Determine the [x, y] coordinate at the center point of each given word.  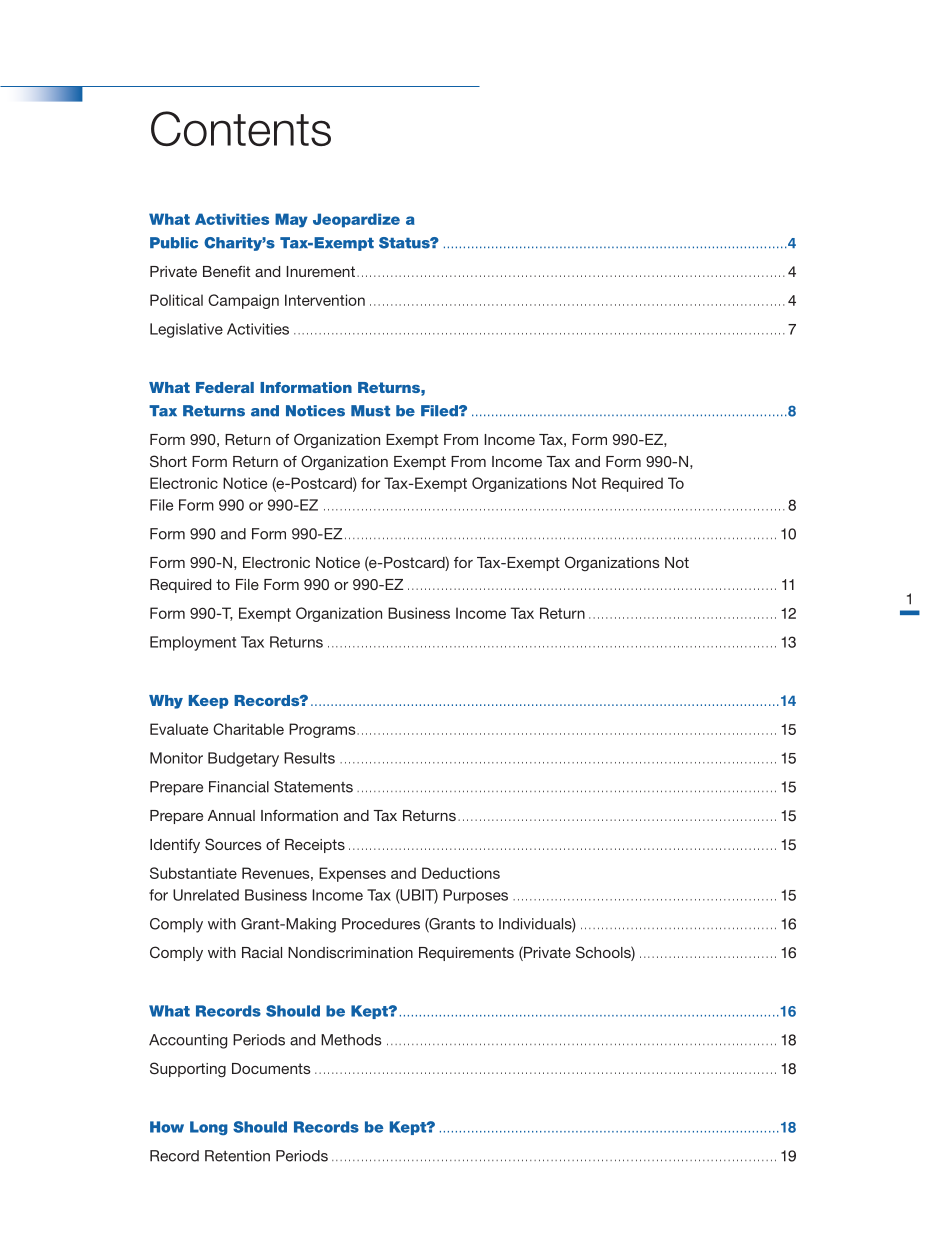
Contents [241, 128]
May [291, 220]
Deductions [461, 873]
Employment [193, 643]
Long [209, 1128]
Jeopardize [356, 220]
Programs [323, 730]
